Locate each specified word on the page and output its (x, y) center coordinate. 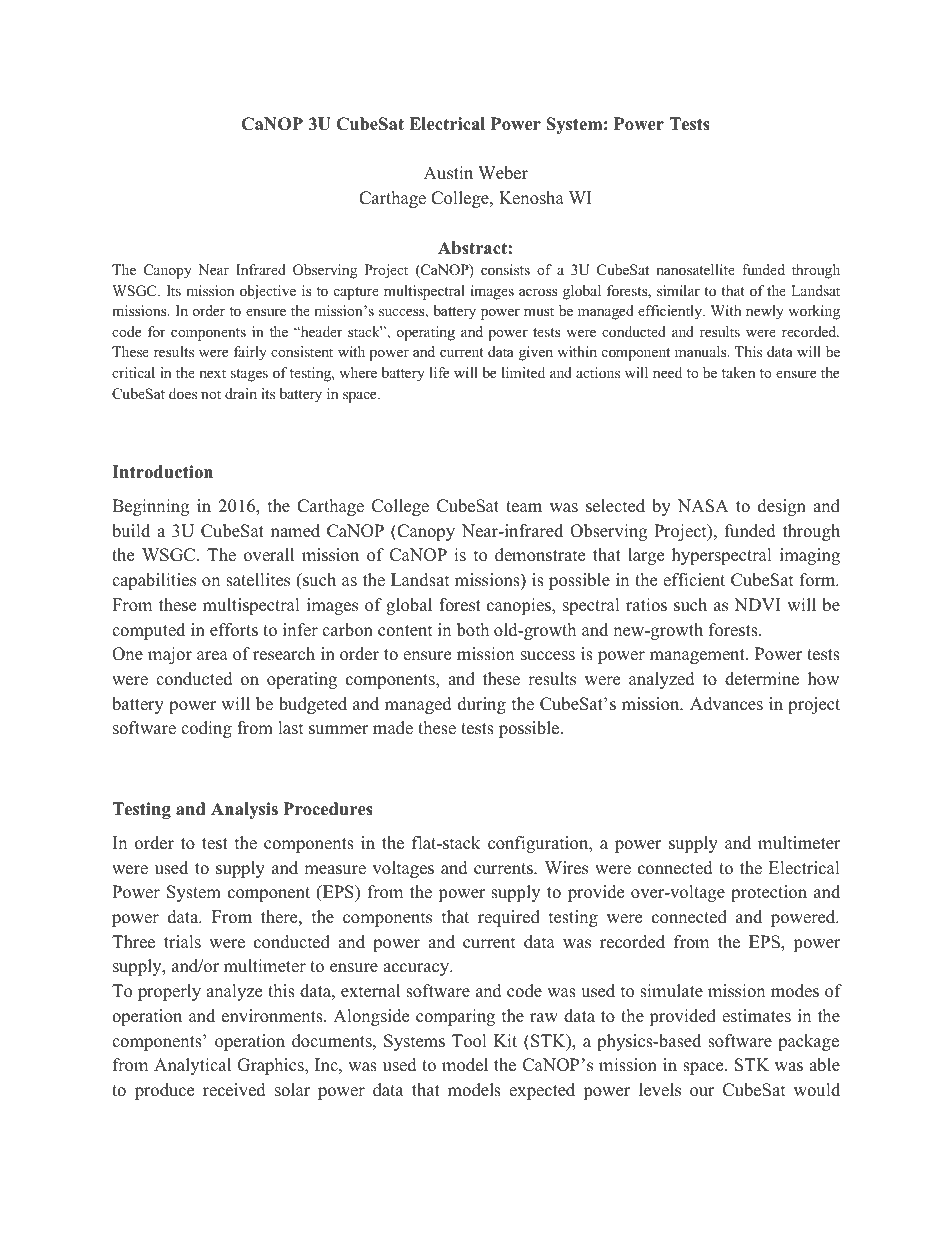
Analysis (244, 810)
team (524, 507)
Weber (503, 173)
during (482, 705)
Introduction (162, 472)
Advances (726, 704)
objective (268, 292)
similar (678, 290)
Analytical (192, 1066)
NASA (703, 506)
